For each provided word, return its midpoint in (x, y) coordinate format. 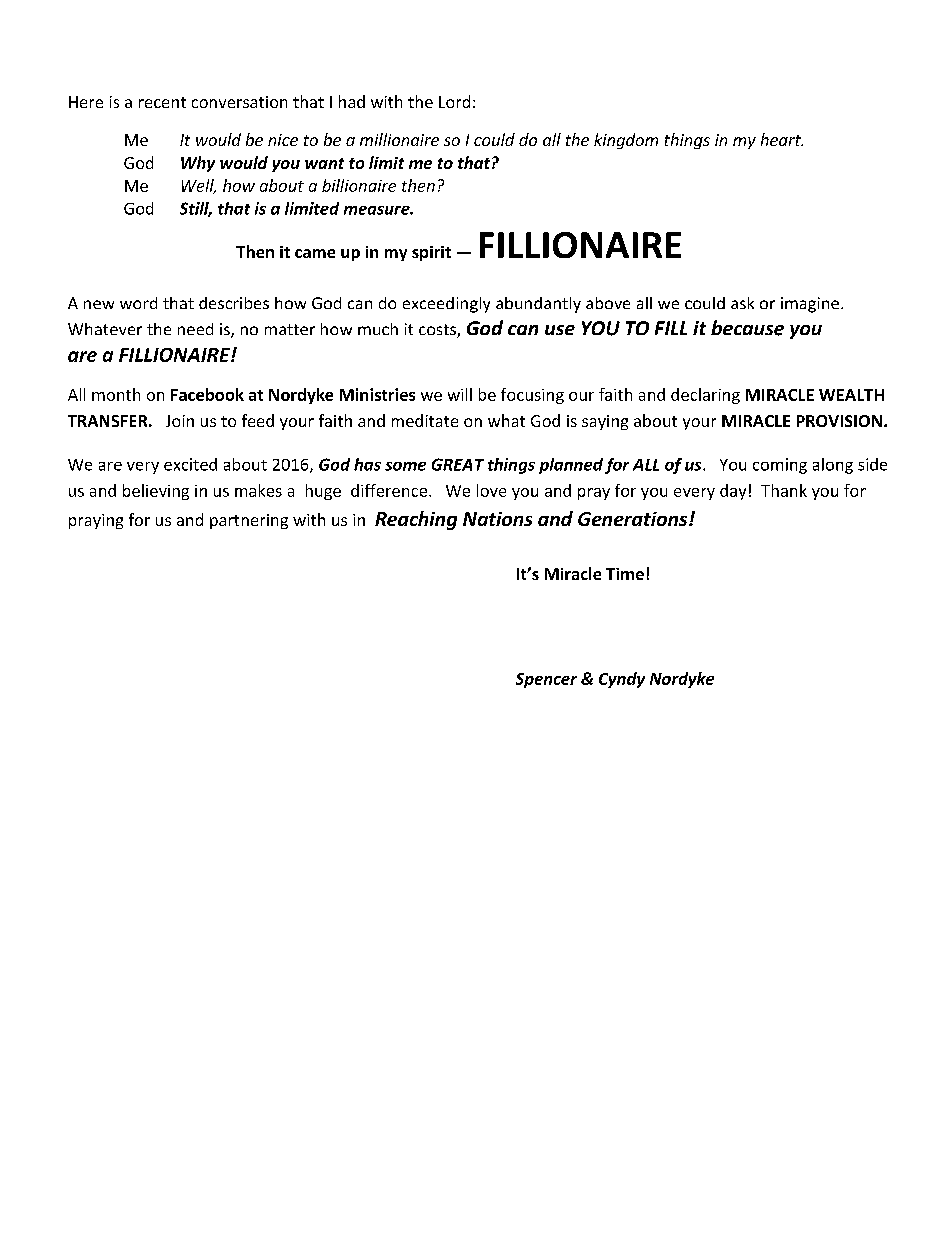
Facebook (207, 394)
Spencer (546, 680)
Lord (454, 101)
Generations (634, 519)
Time (625, 574)
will (460, 394)
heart (782, 139)
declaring (705, 396)
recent (162, 102)
